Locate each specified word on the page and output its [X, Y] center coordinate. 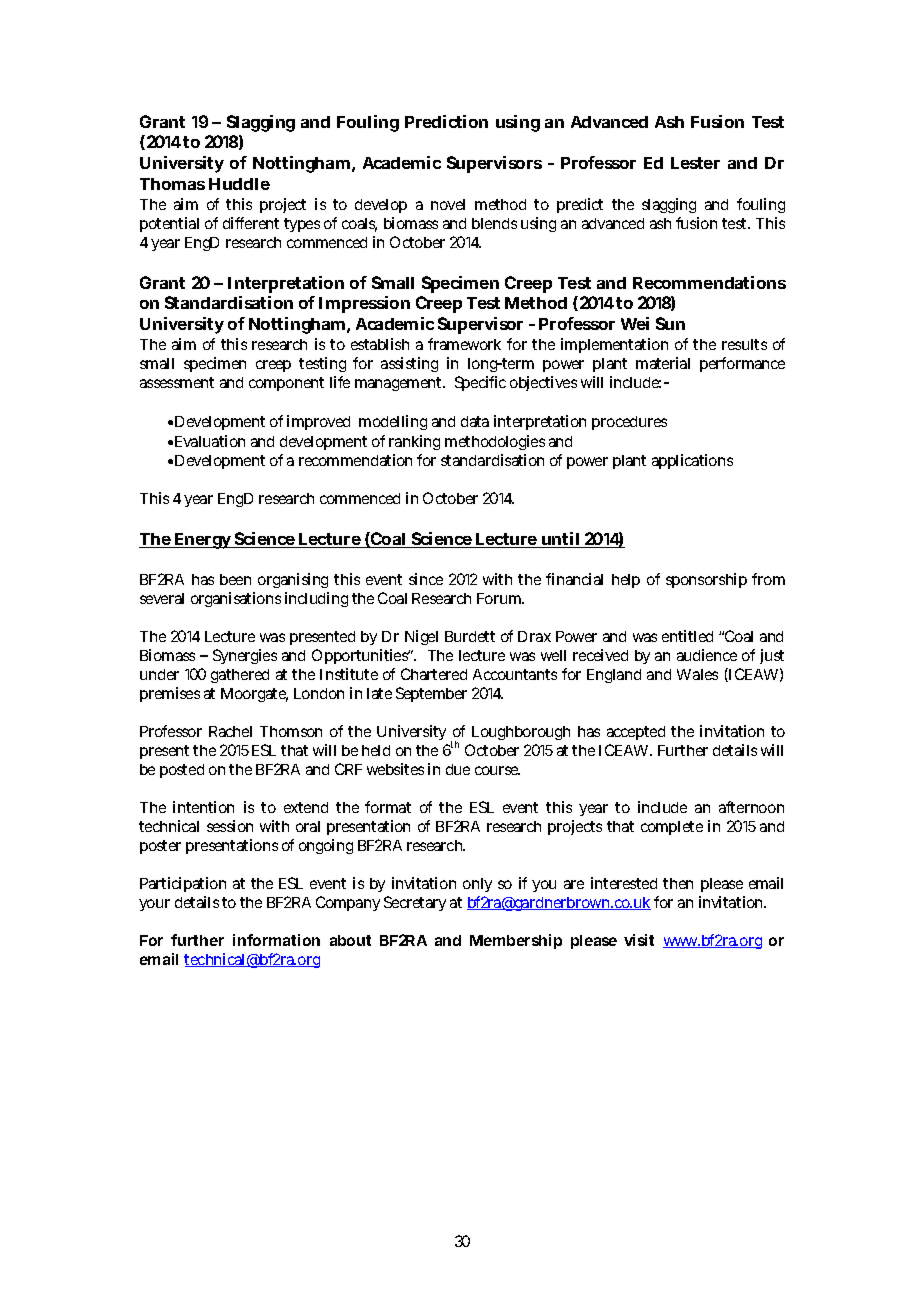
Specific [480, 383]
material [663, 363]
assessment [177, 382]
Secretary [415, 903]
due [458, 769]
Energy [203, 541]
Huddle [239, 184]
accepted [636, 733]
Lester [695, 163]
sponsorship [706, 580]
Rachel [230, 731]
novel [448, 204]
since [426, 579]
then [678, 883]
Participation [183, 884]
